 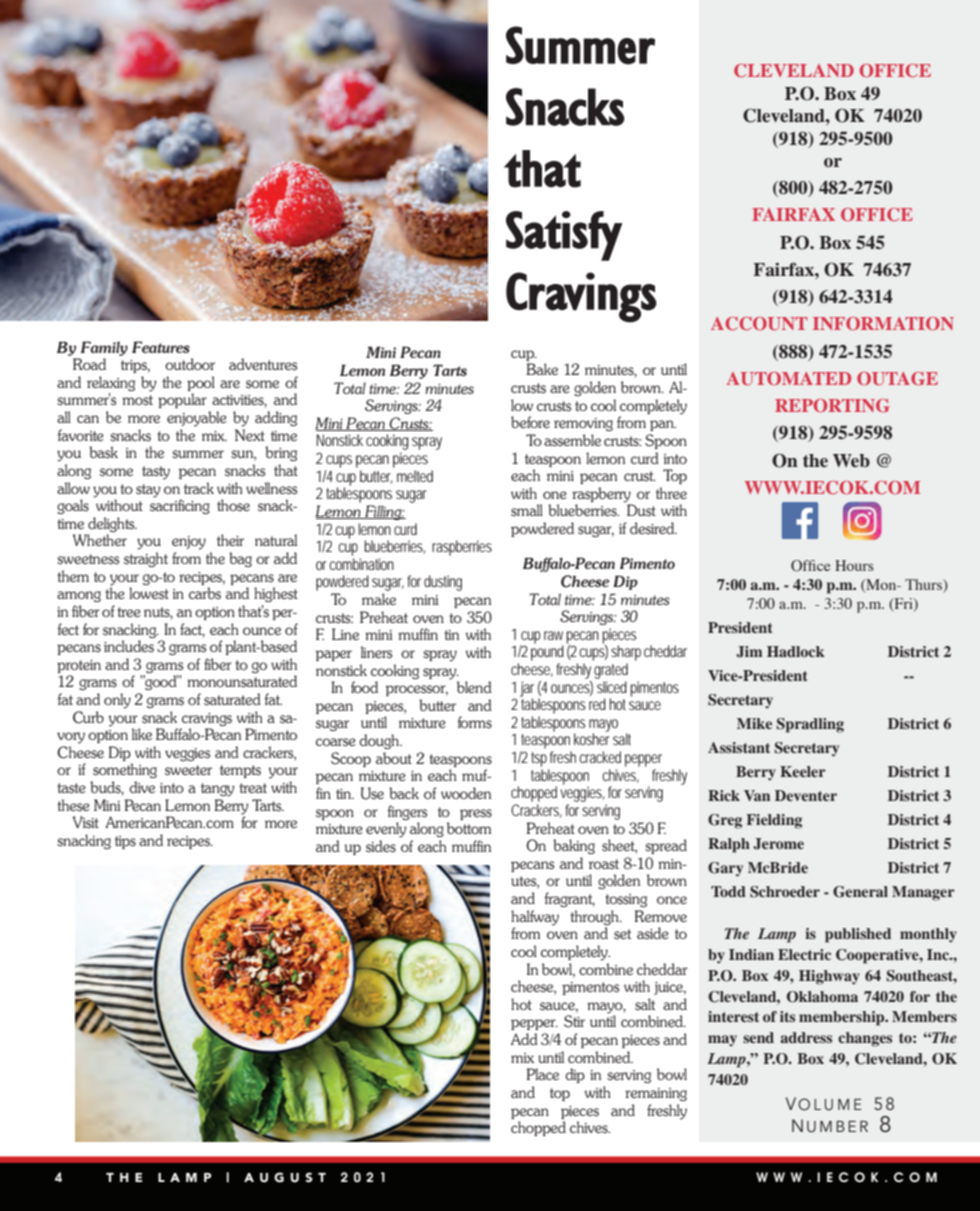 I want to click on Hours, so click(x=854, y=565).
